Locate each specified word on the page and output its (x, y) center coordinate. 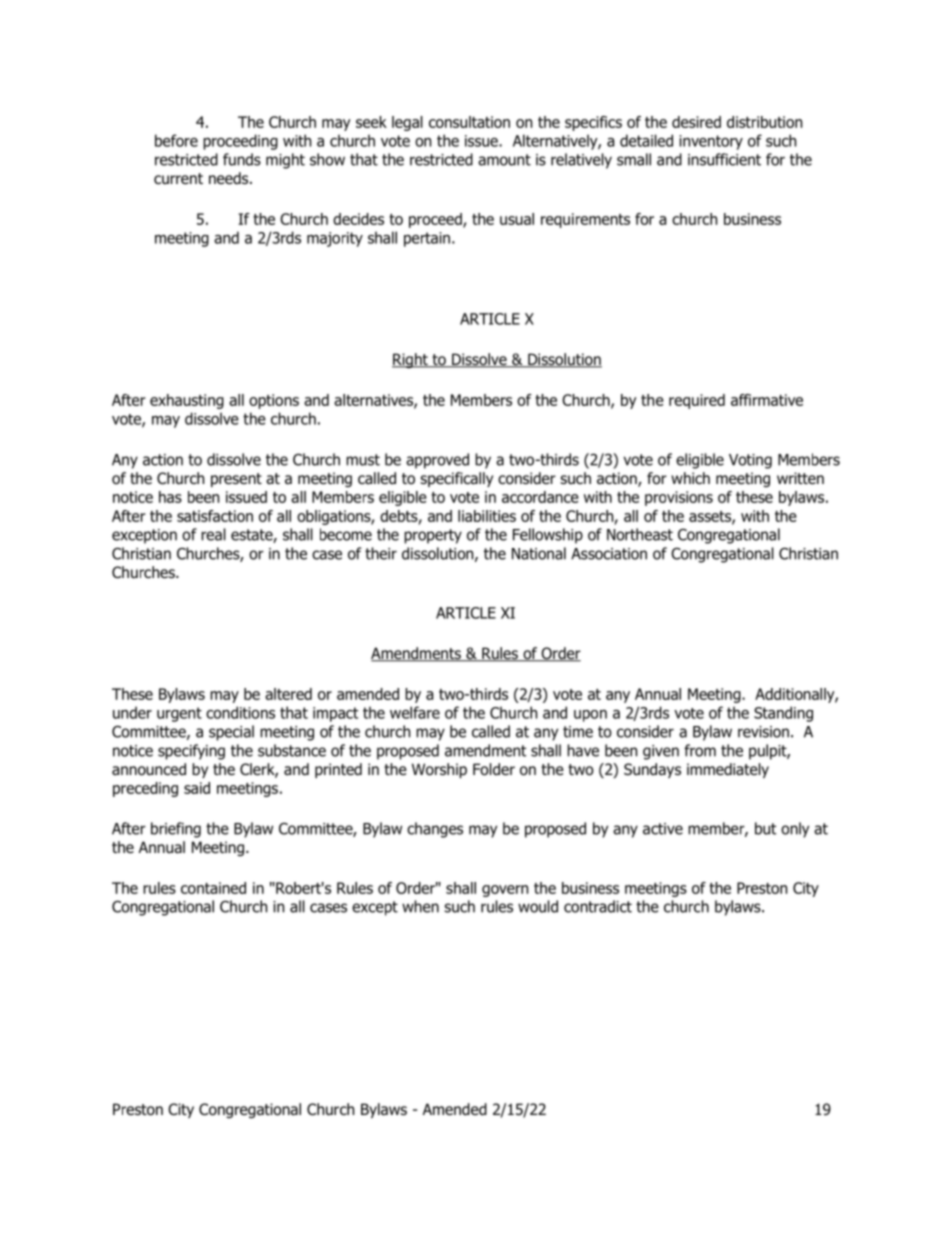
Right (411, 360)
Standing (783, 714)
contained (213, 888)
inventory (711, 142)
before (176, 140)
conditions (240, 712)
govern (505, 891)
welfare (415, 712)
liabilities (487, 516)
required (697, 401)
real (213, 534)
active (663, 829)
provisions (679, 498)
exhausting (187, 401)
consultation (469, 122)
